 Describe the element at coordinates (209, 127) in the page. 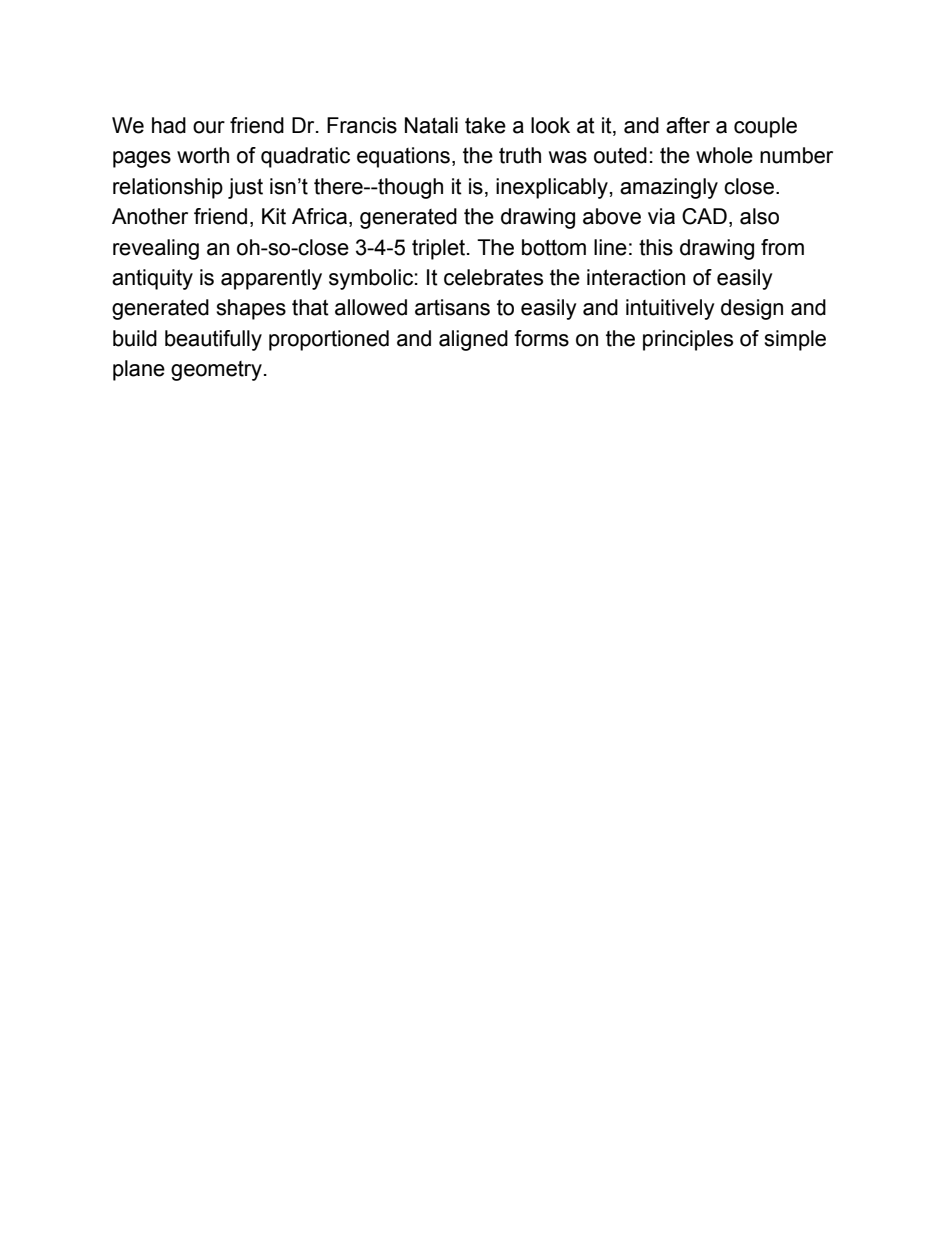

I see `our` at that location.
